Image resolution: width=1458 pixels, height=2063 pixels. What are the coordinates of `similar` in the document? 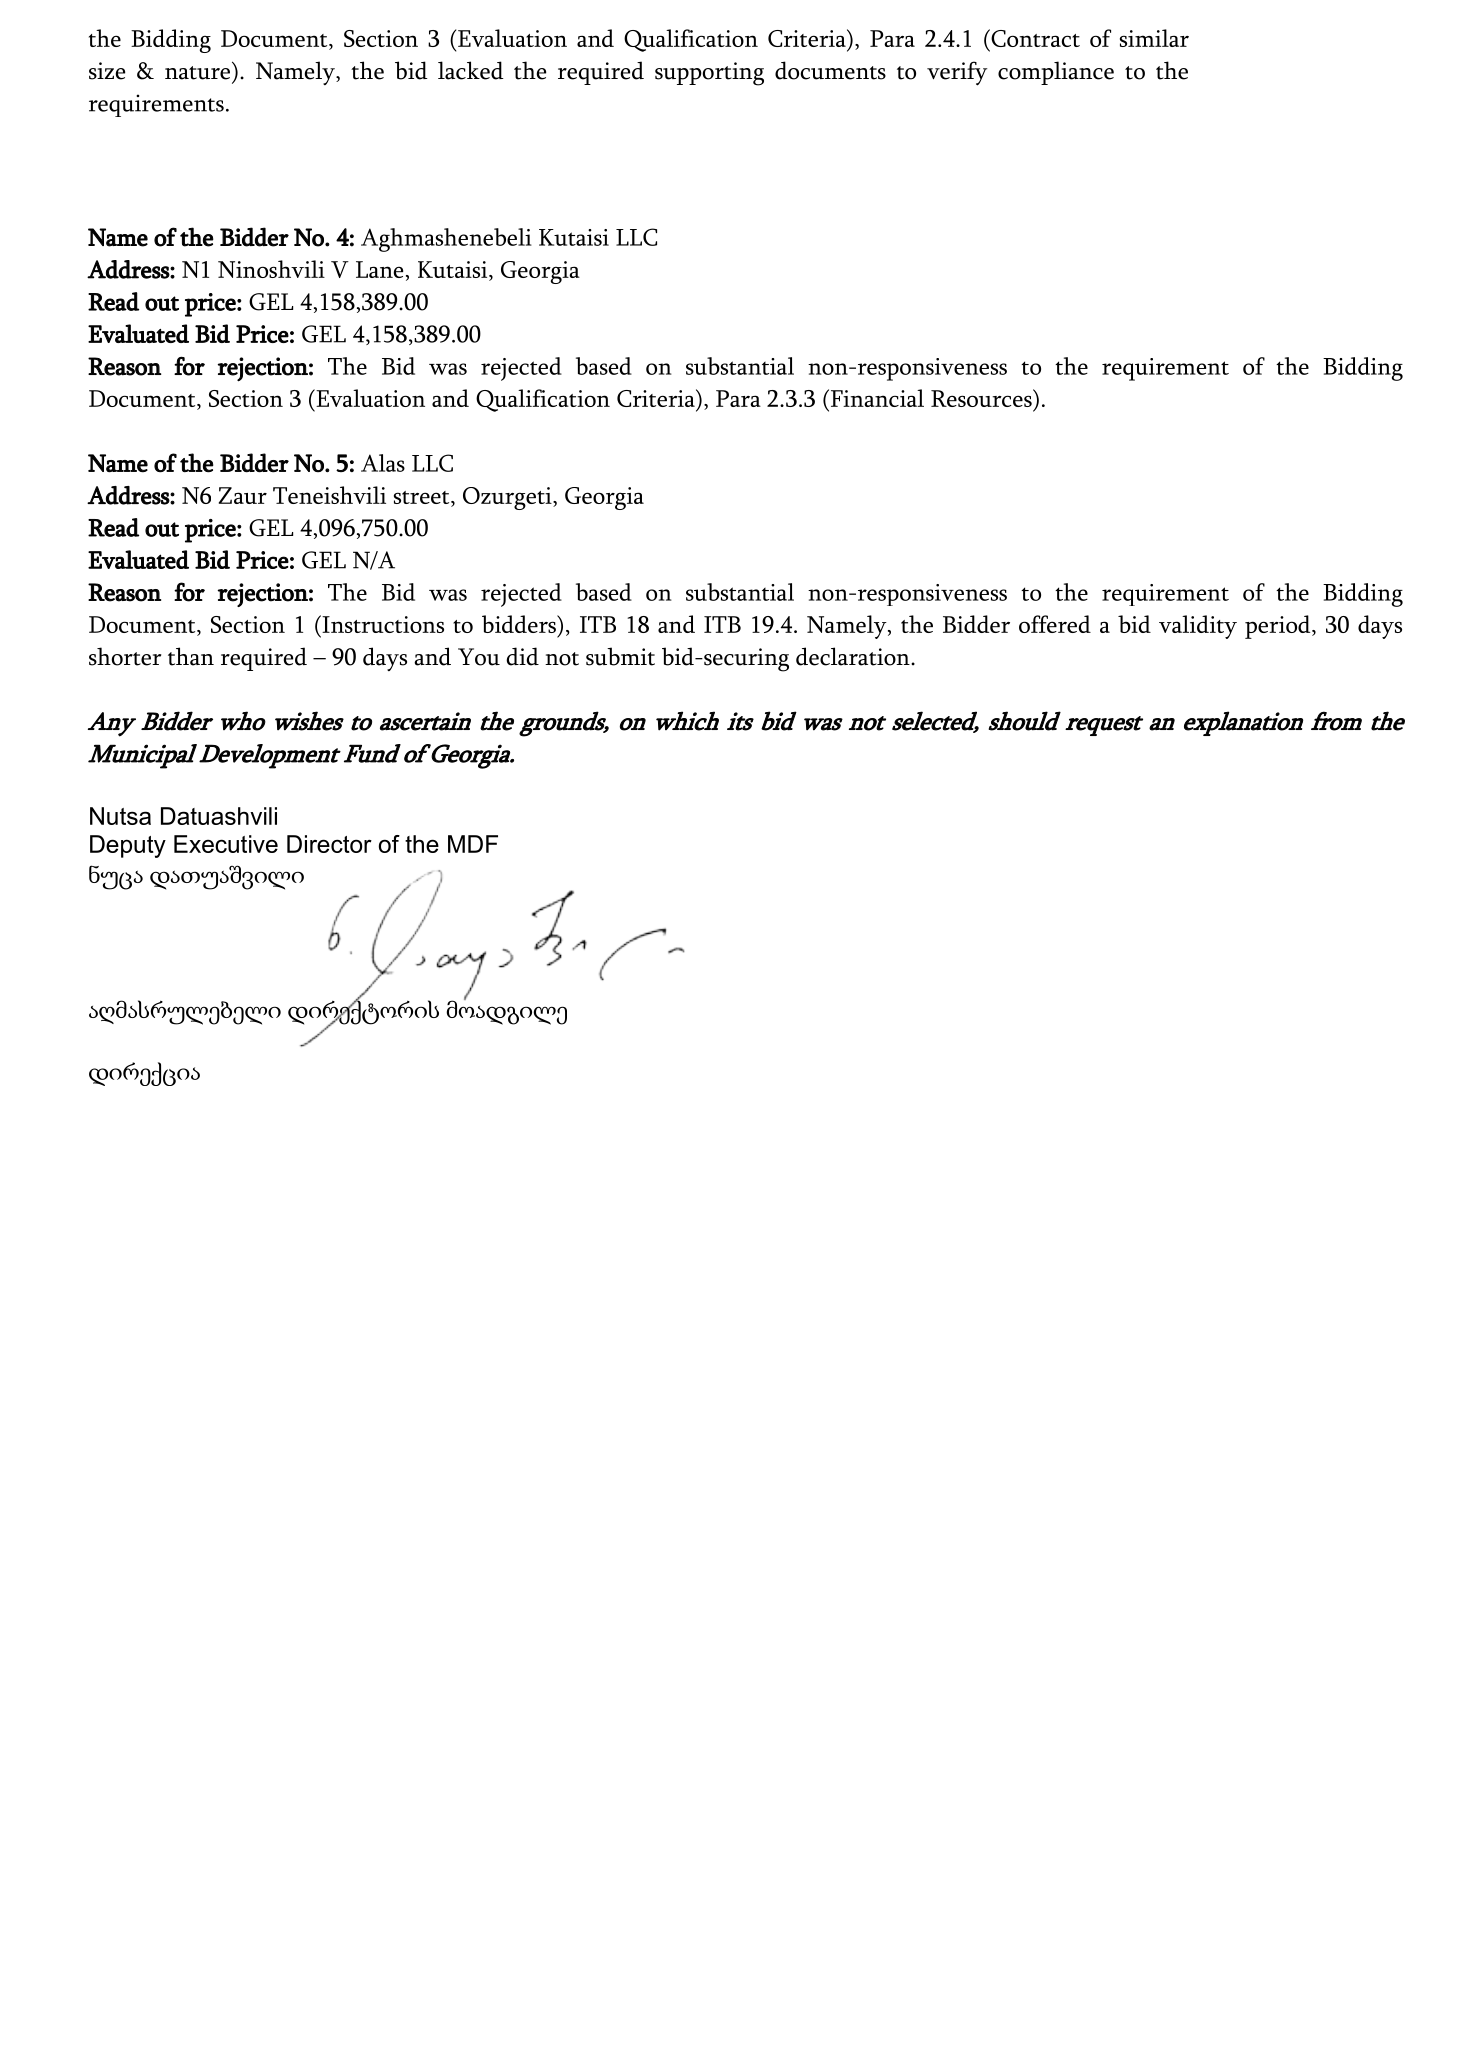 It's located at (1154, 38).
